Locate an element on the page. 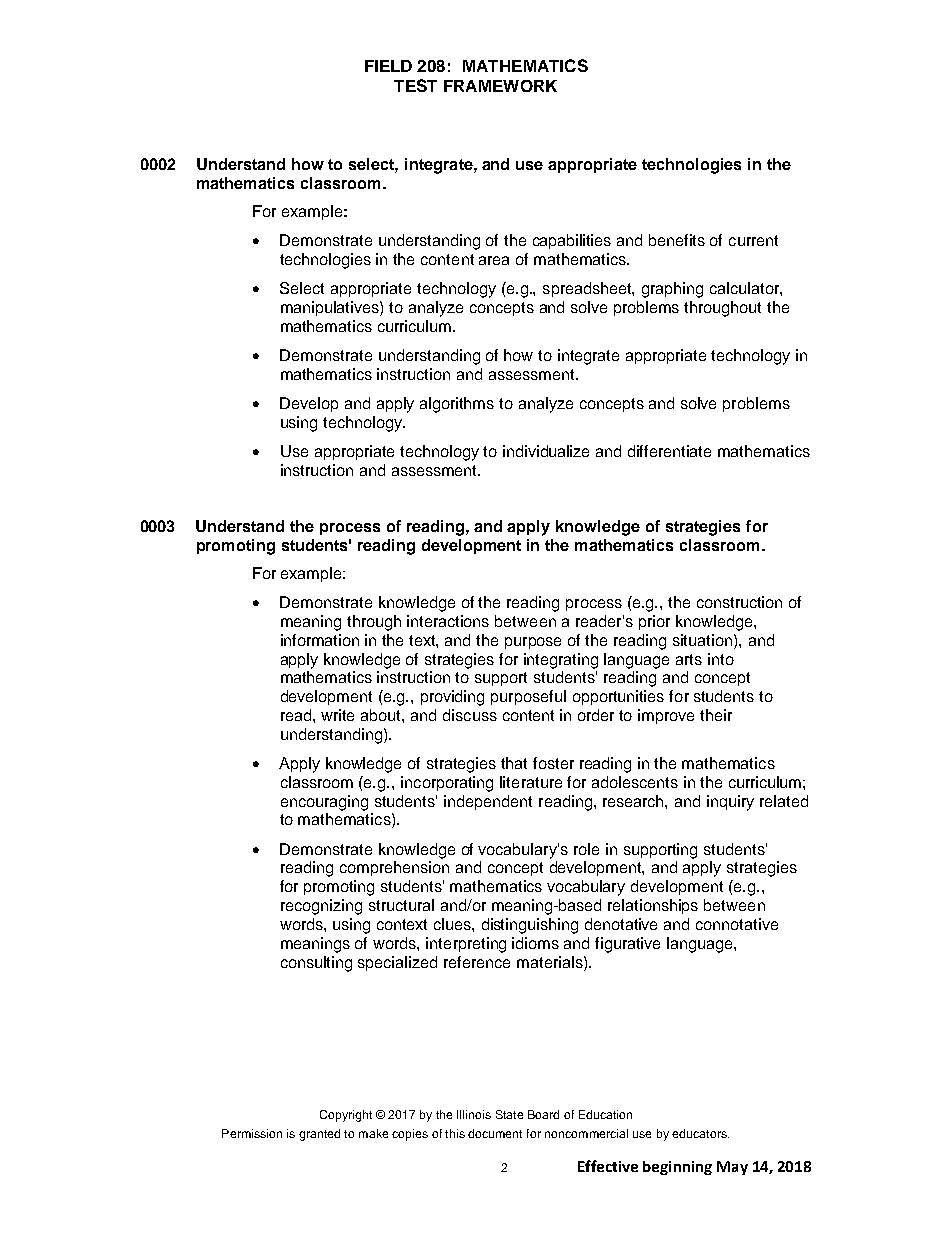  FIELD is located at coordinates (388, 66).
